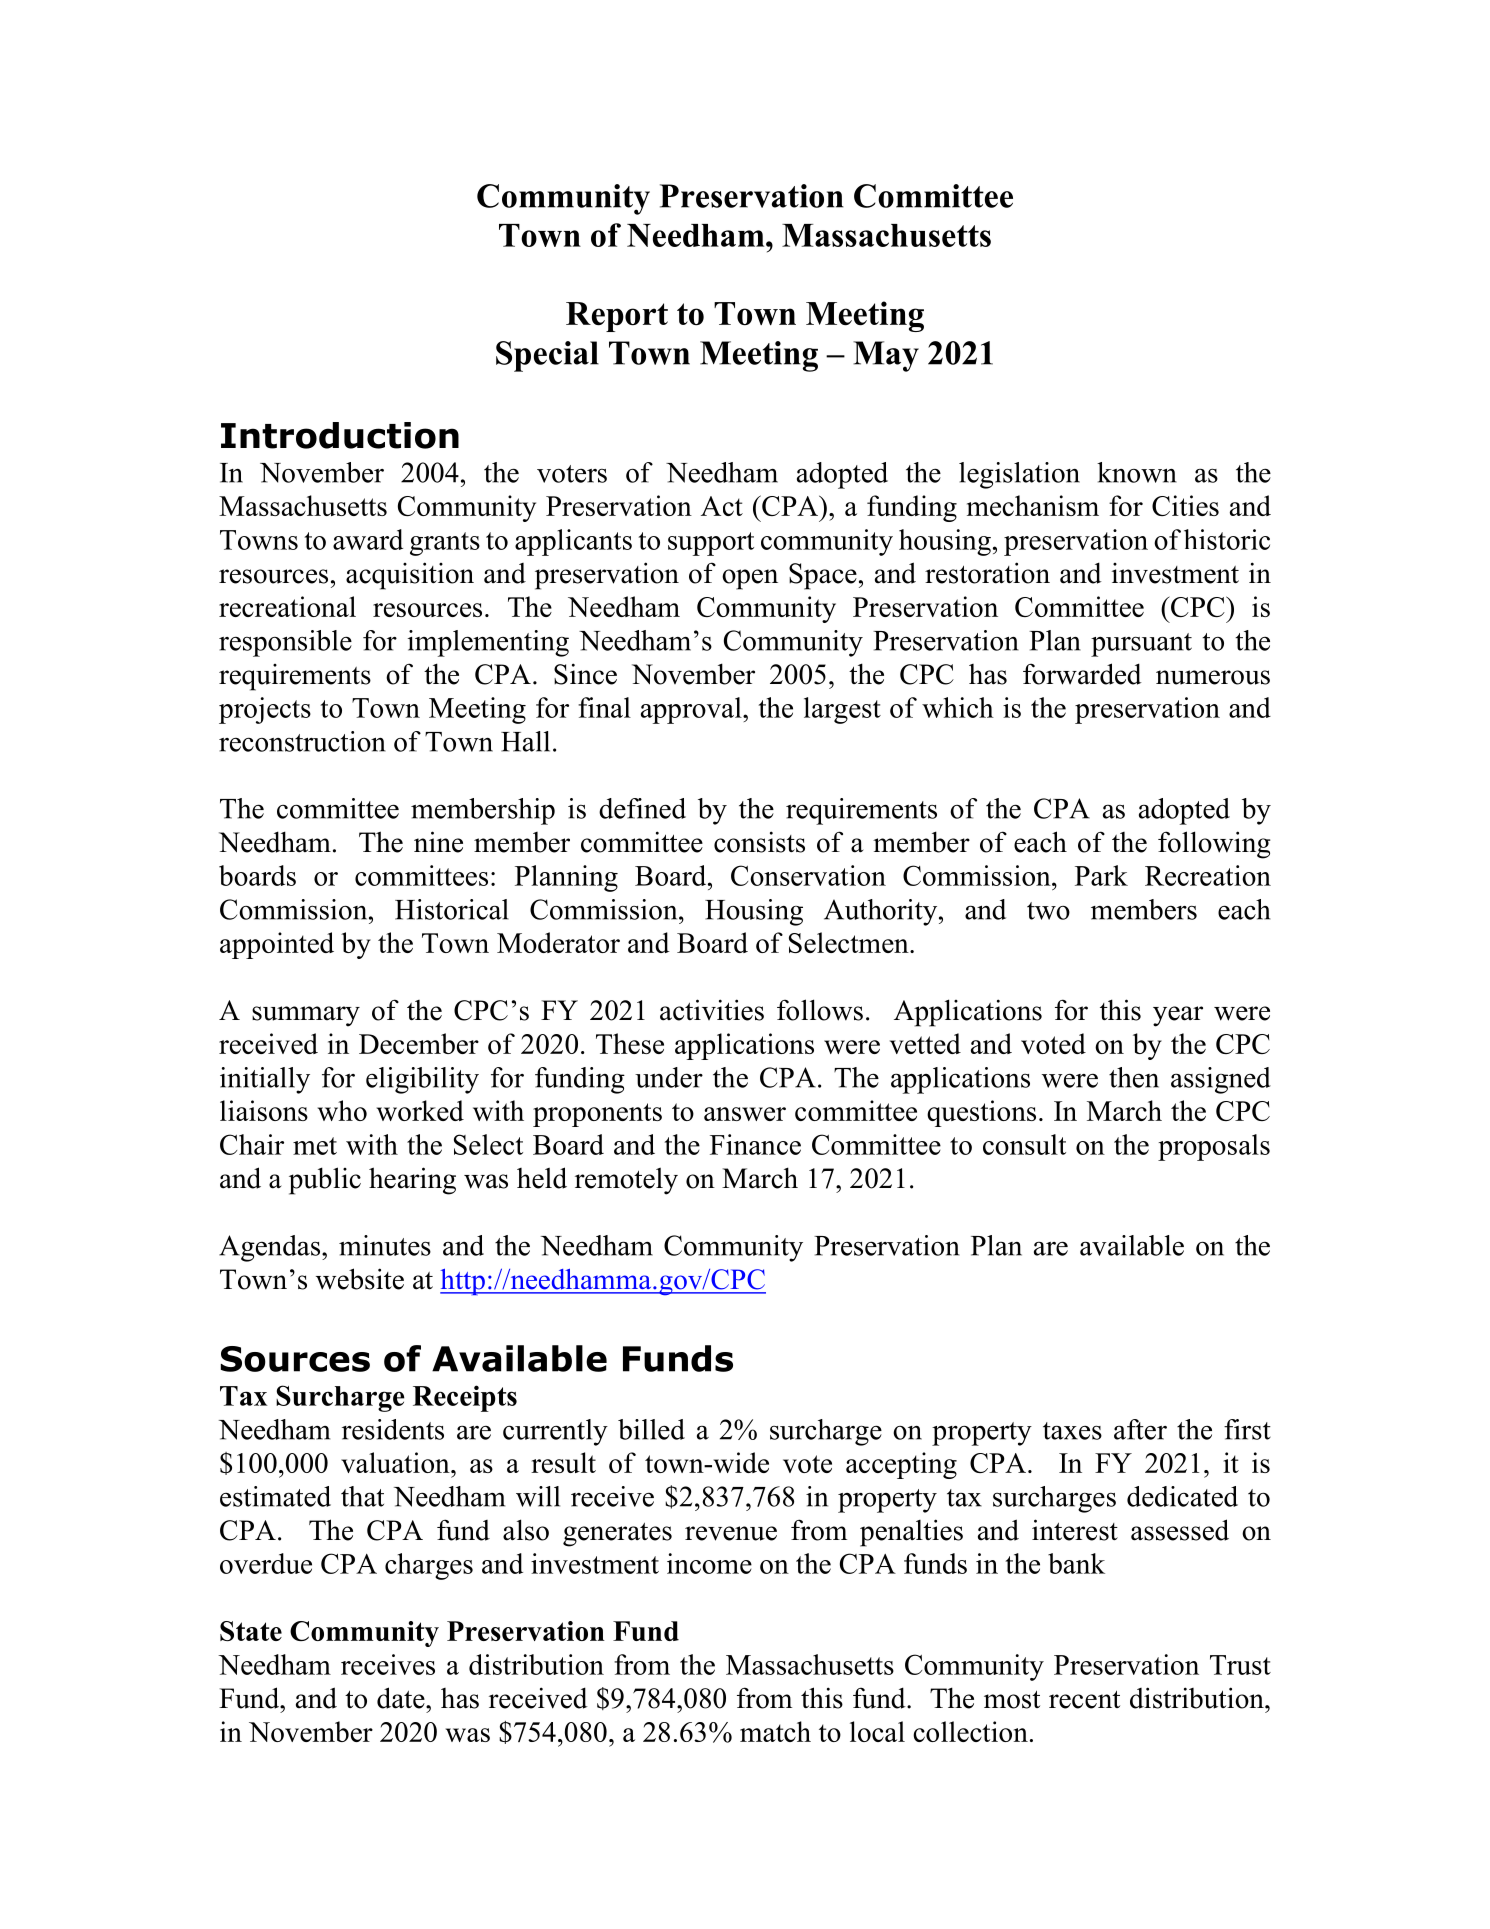 The width and height of the document is (1490, 1929). Describe the element at coordinates (412, 1181) in the document. I see `hearing` at that location.
